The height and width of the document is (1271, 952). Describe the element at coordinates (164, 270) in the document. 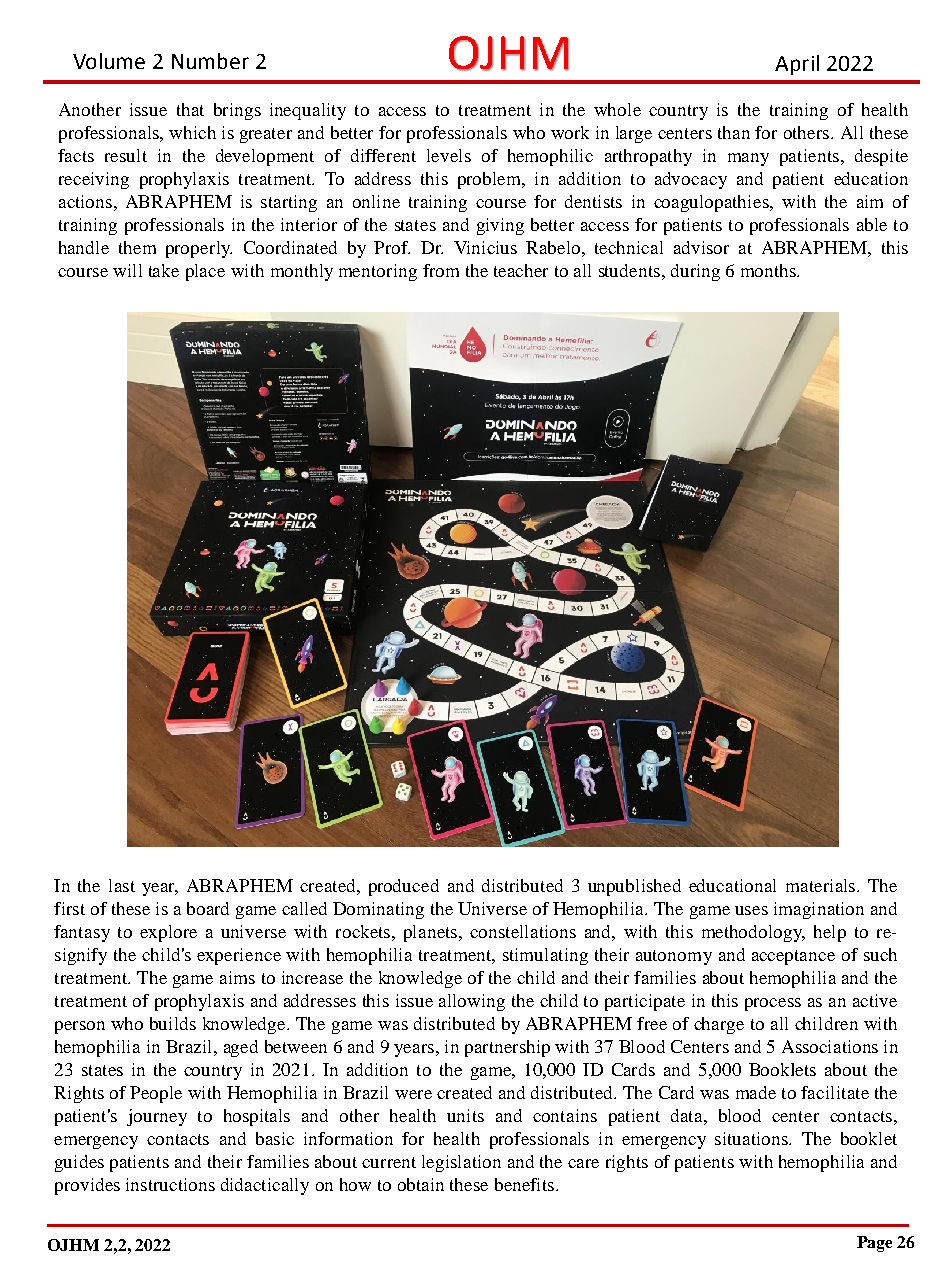

I see `take` at that location.
